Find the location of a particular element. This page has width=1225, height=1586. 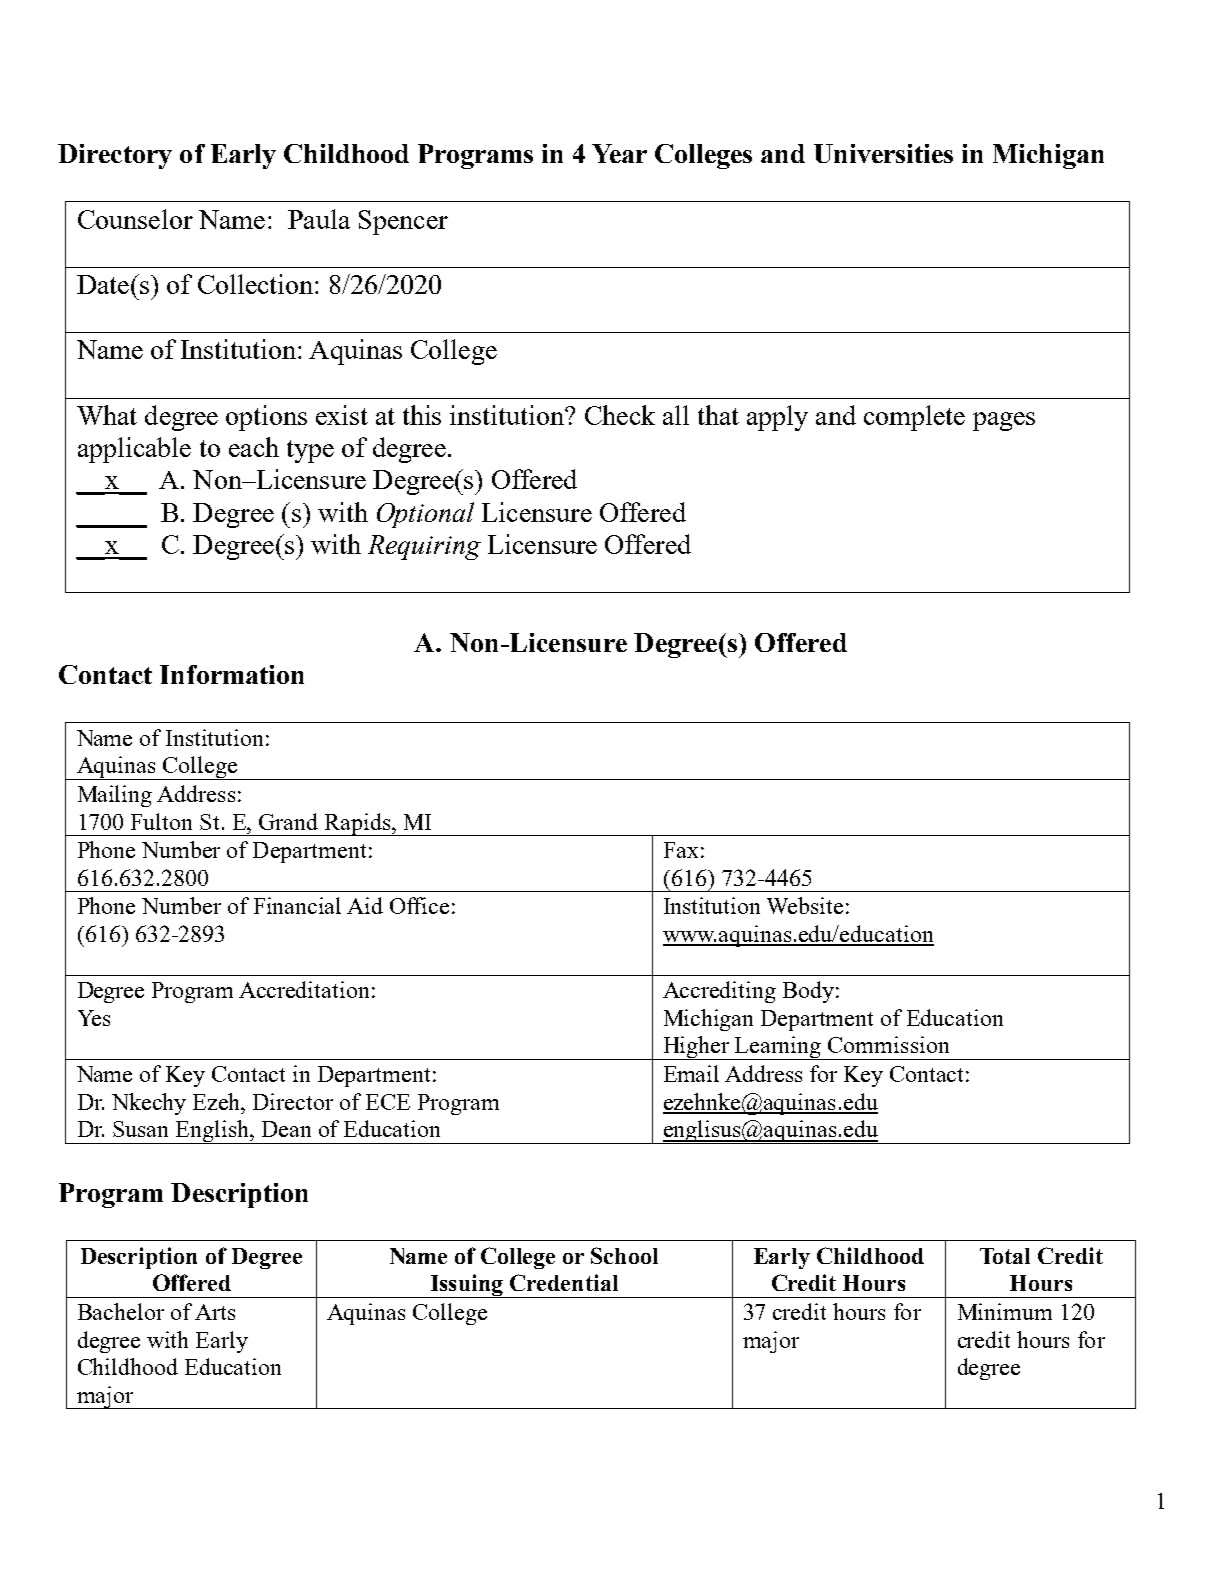

Credential is located at coordinates (564, 1282).
